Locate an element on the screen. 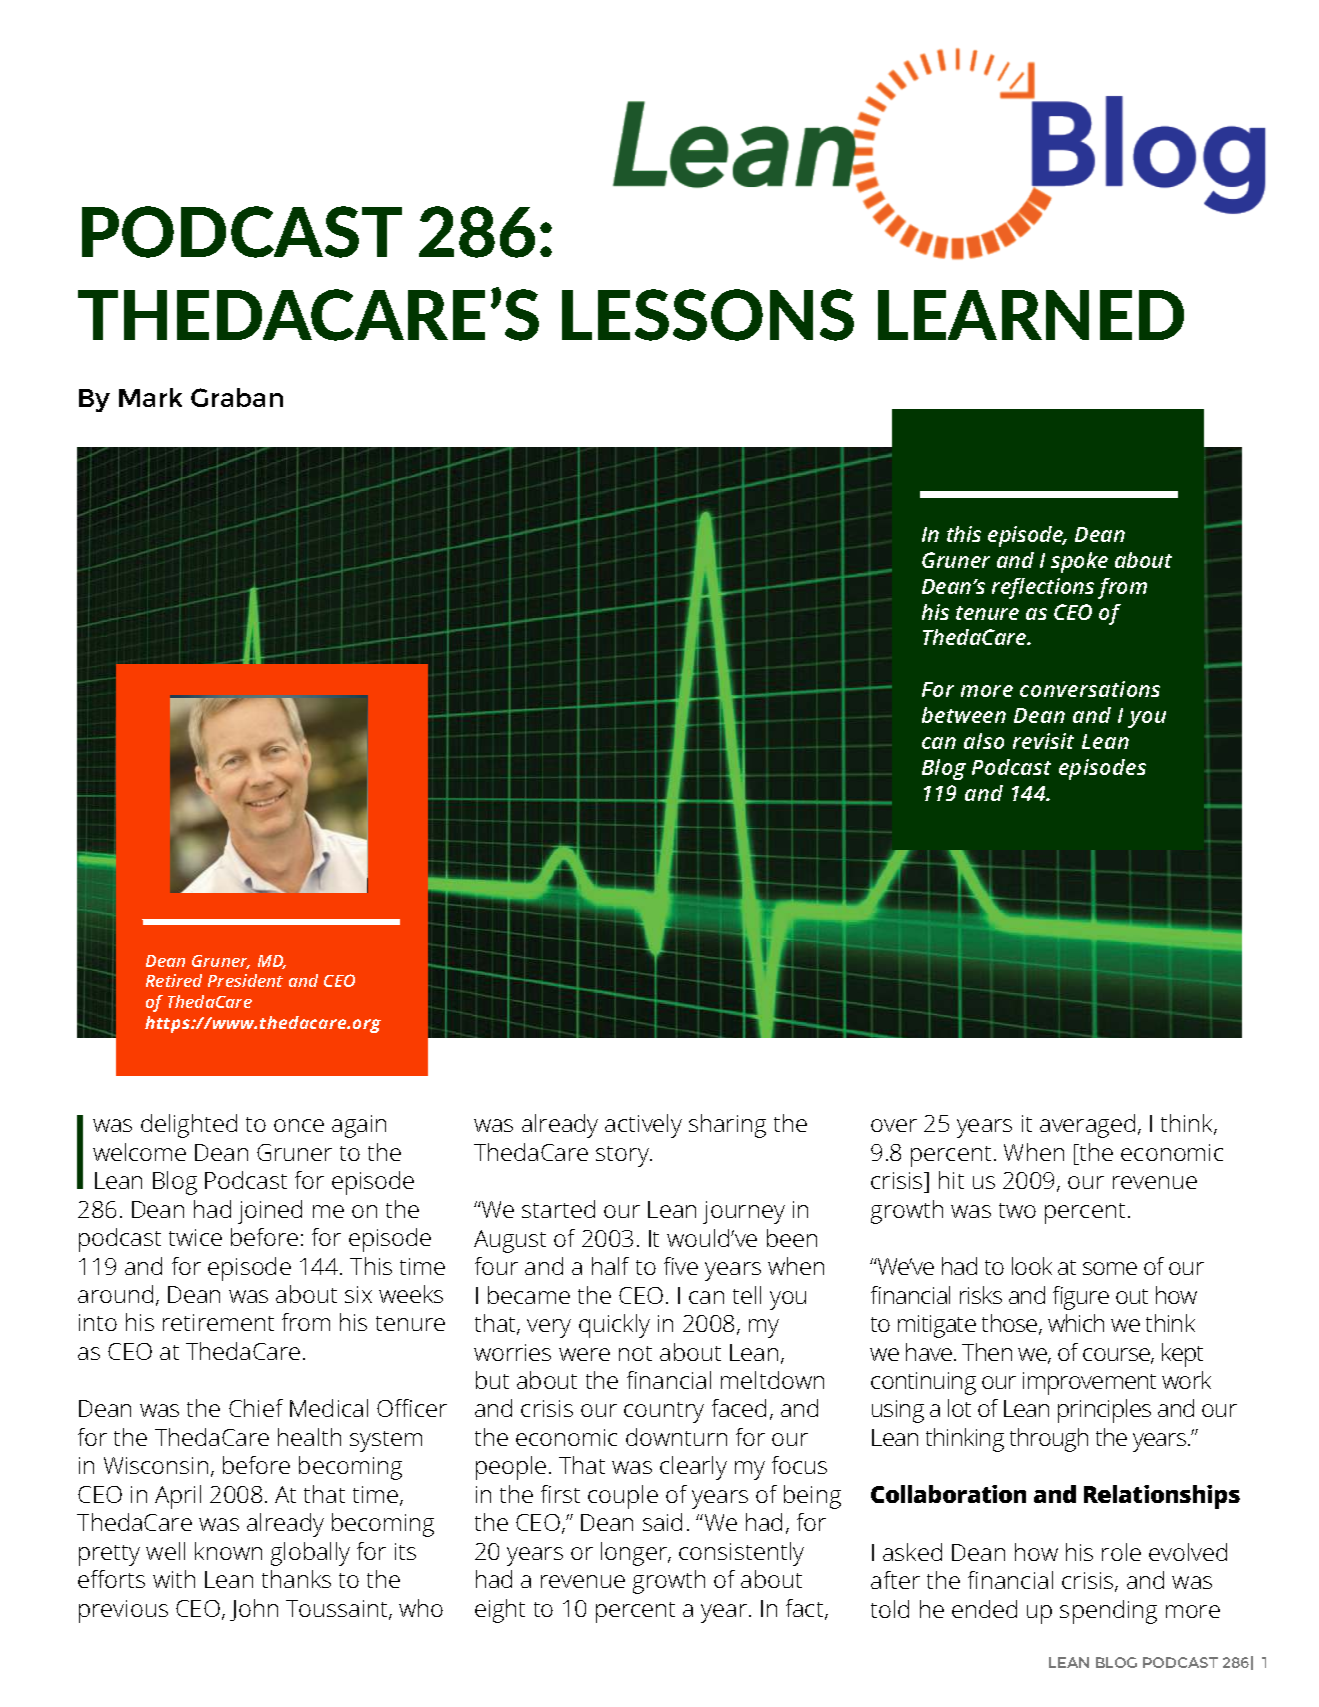 The image size is (1319, 1707). LESSONS is located at coordinates (708, 315).
